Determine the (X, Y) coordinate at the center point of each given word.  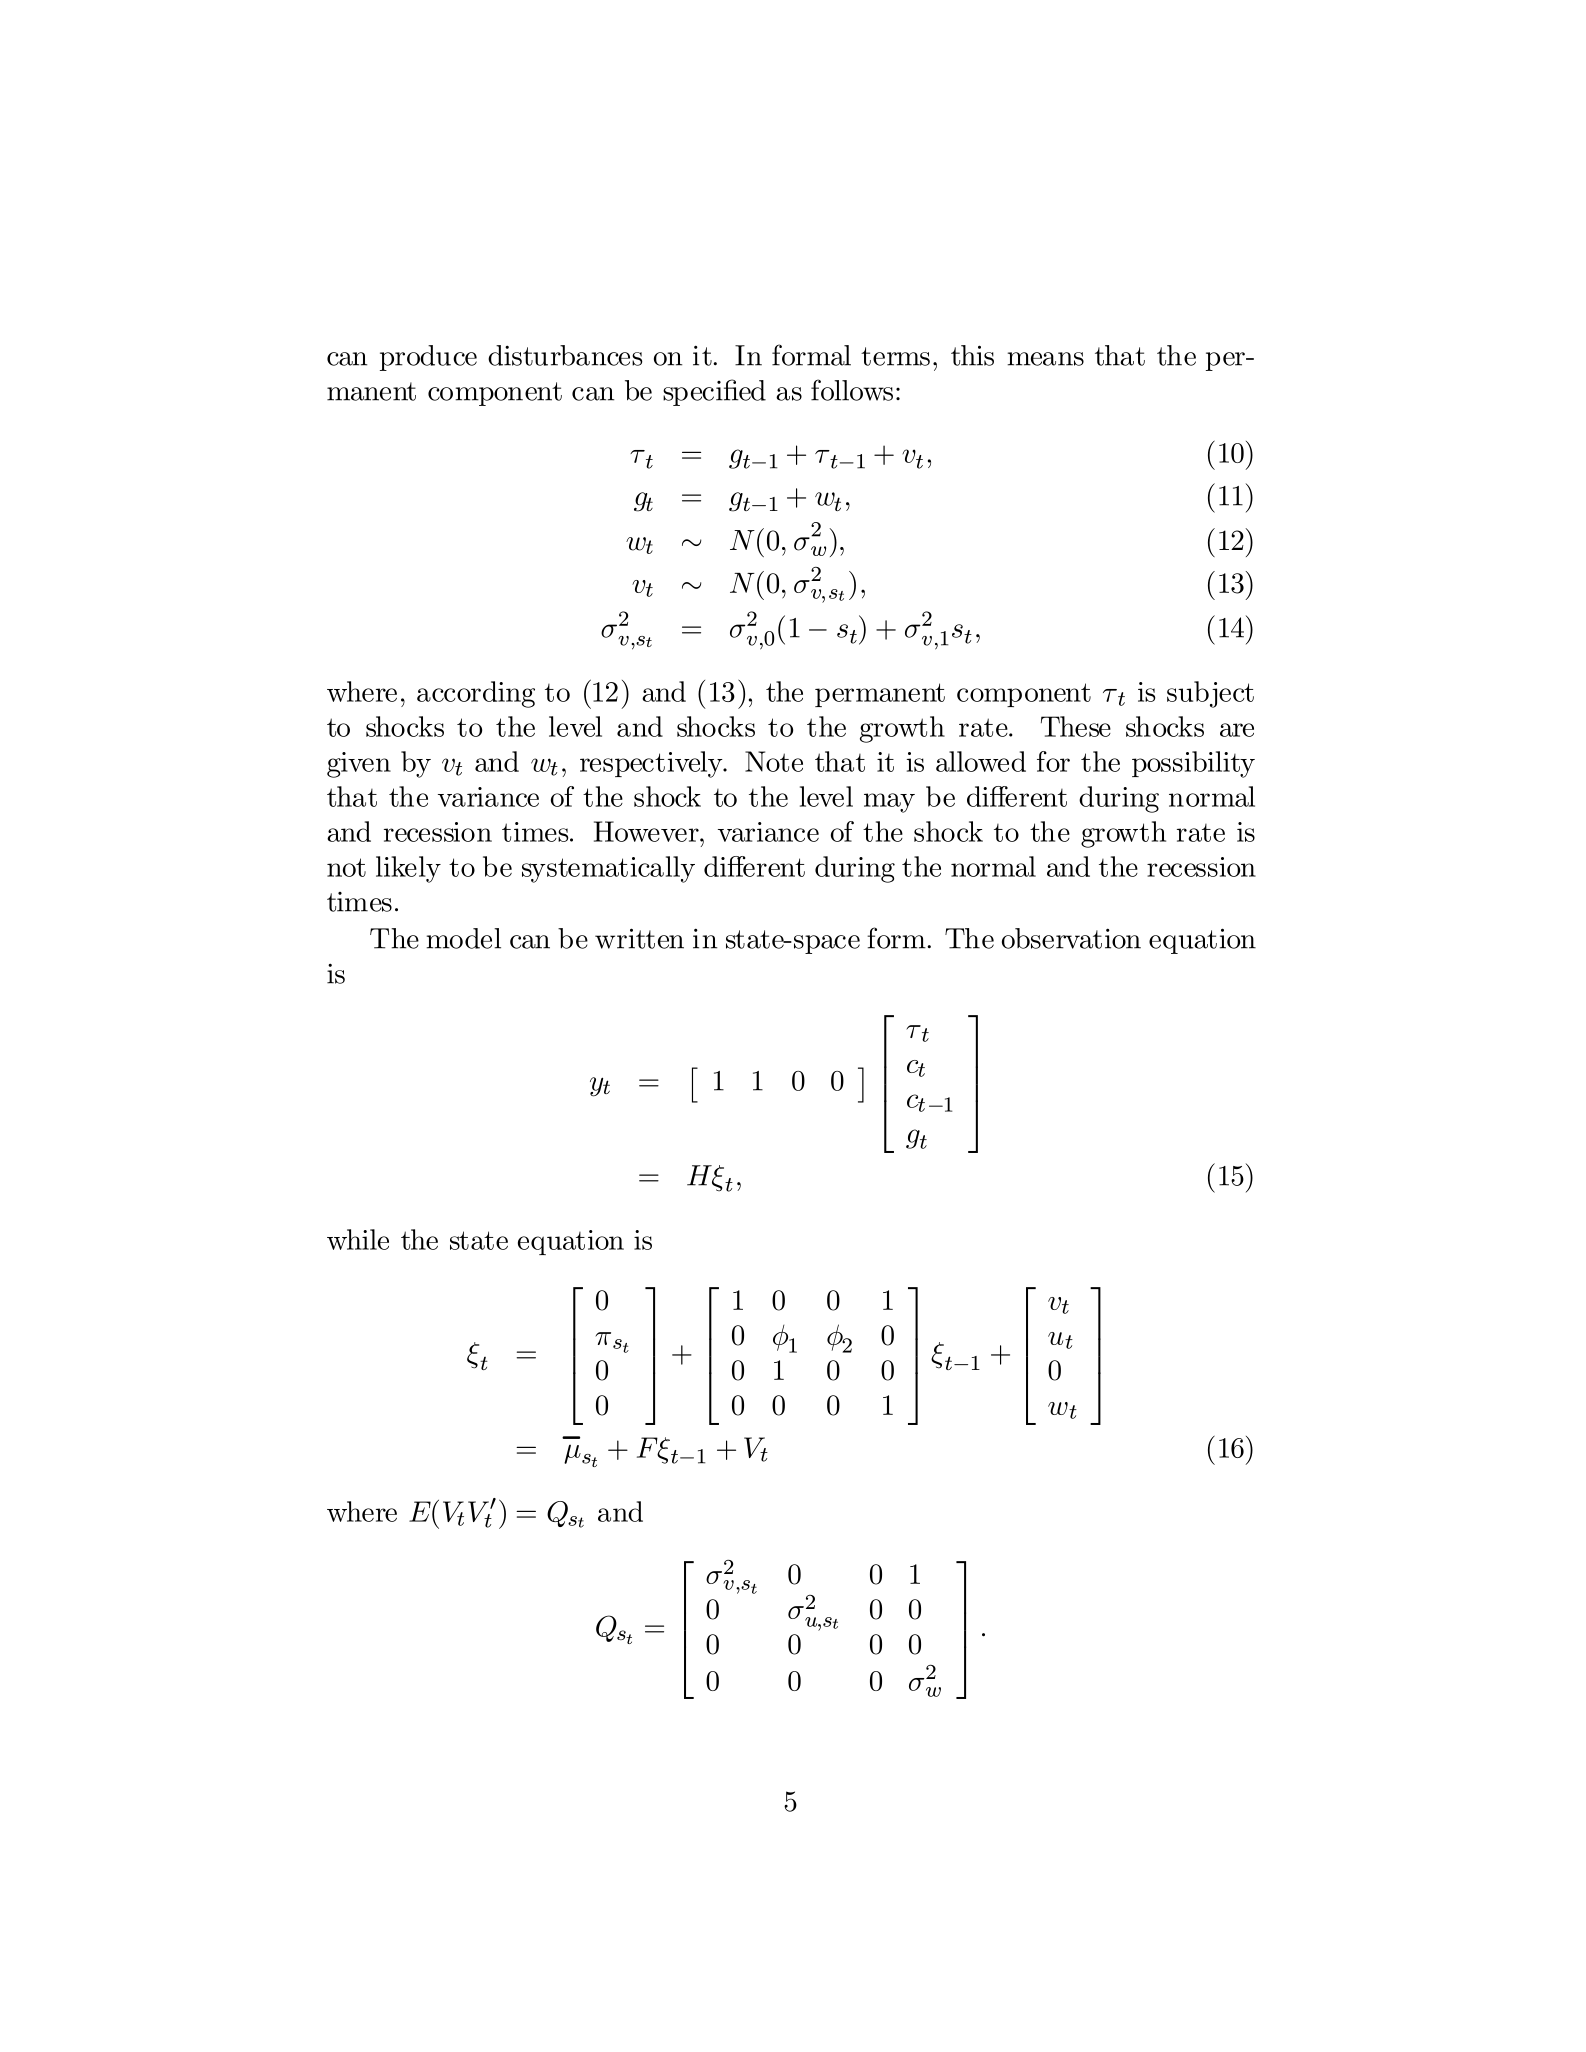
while (358, 1239)
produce (428, 358)
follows (852, 390)
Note (774, 761)
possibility (1193, 764)
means (1045, 359)
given (359, 765)
